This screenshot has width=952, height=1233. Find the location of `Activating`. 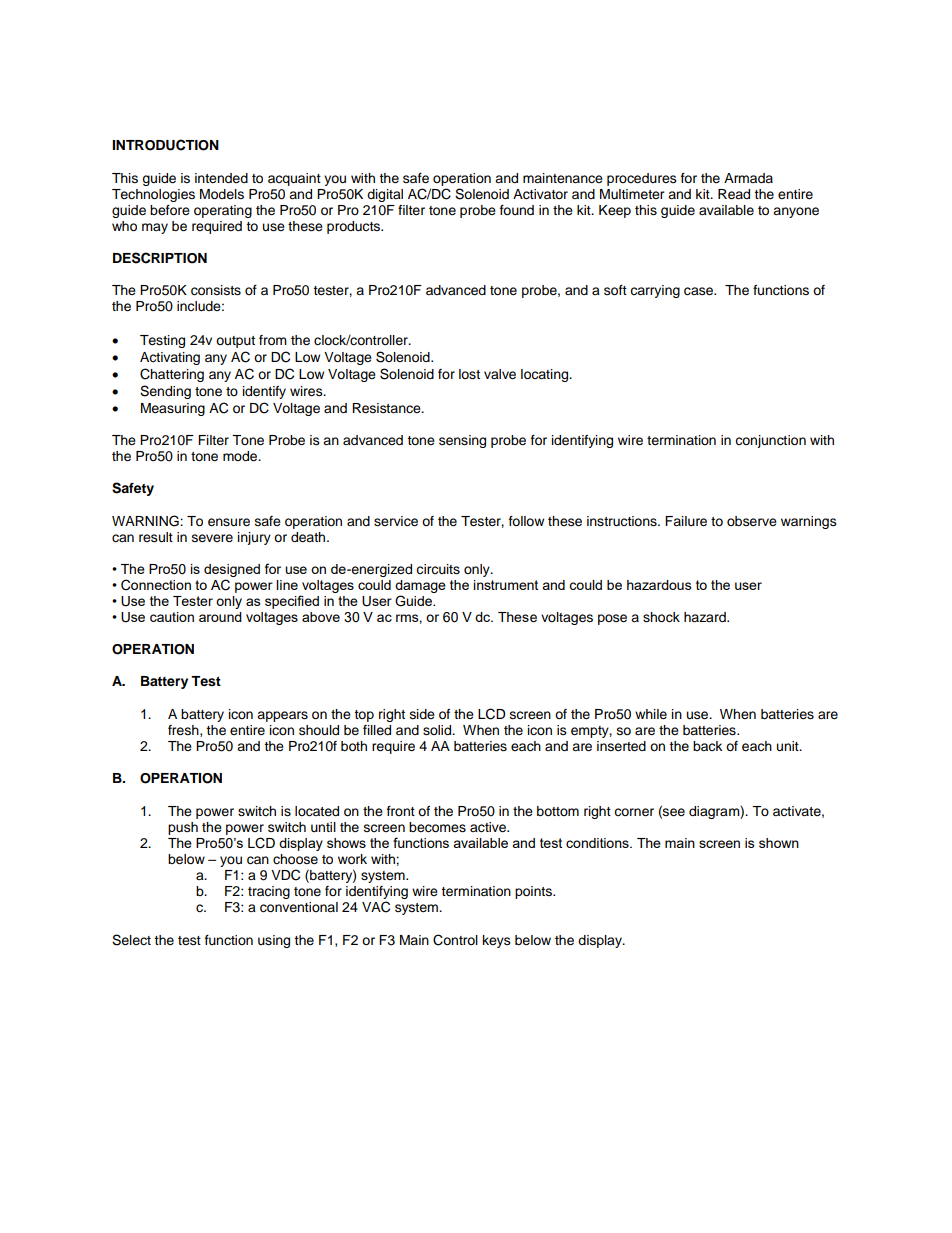

Activating is located at coordinates (170, 358).
